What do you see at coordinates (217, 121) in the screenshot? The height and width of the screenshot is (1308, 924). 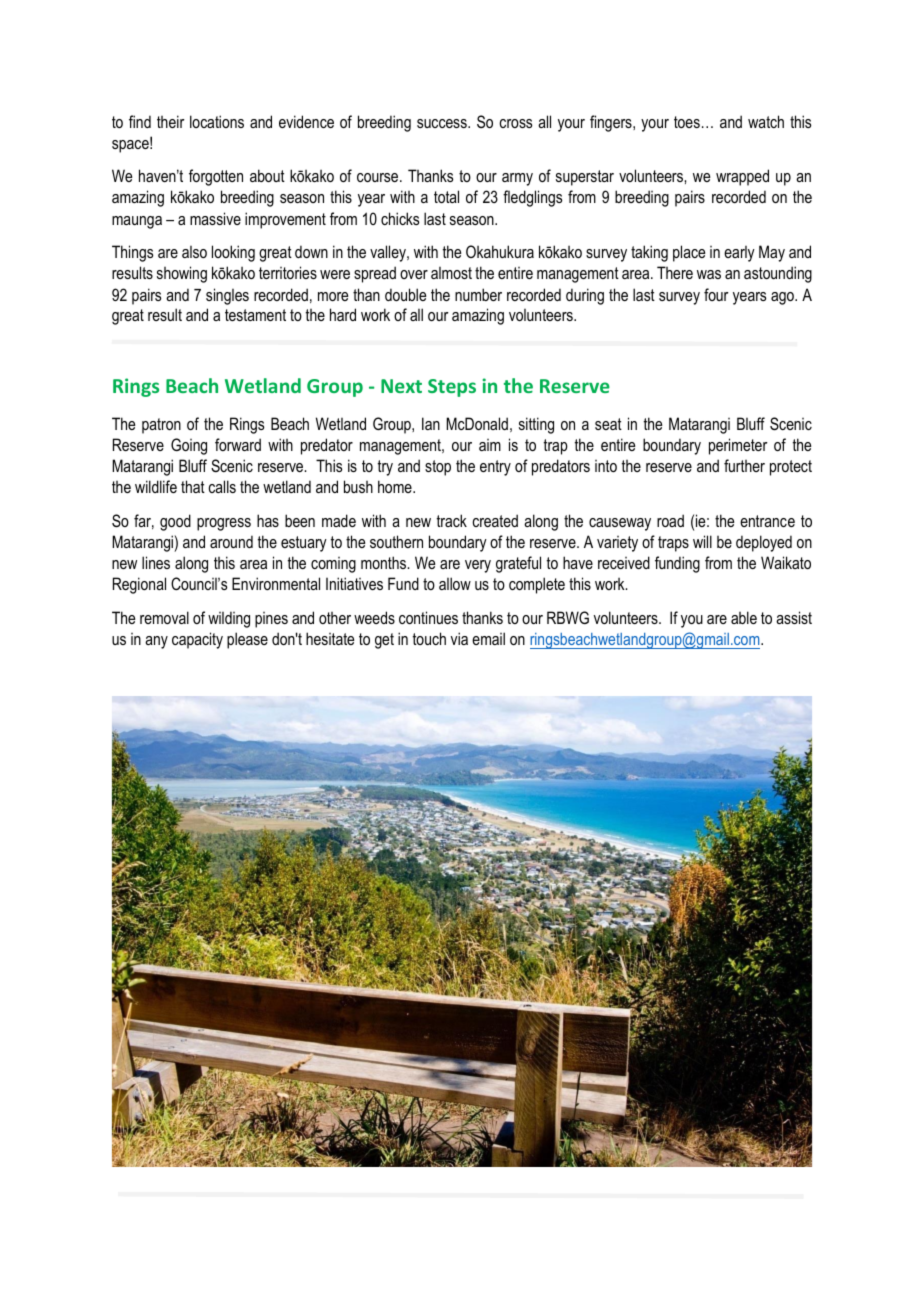 I see `locations` at bounding box center [217, 121].
